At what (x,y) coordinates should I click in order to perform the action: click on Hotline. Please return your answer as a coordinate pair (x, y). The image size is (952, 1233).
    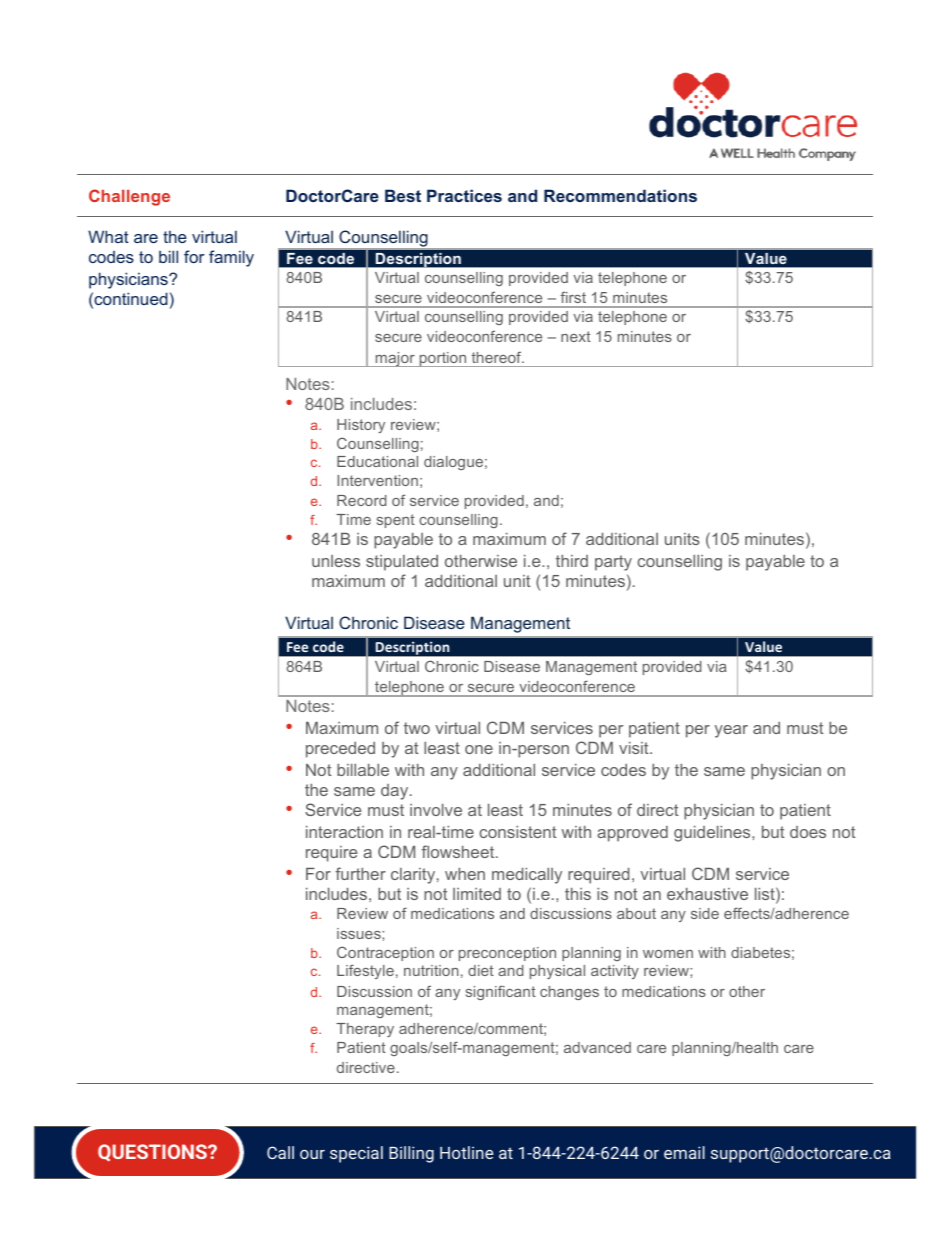
    Looking at the image, I should click on (466, 1152).
